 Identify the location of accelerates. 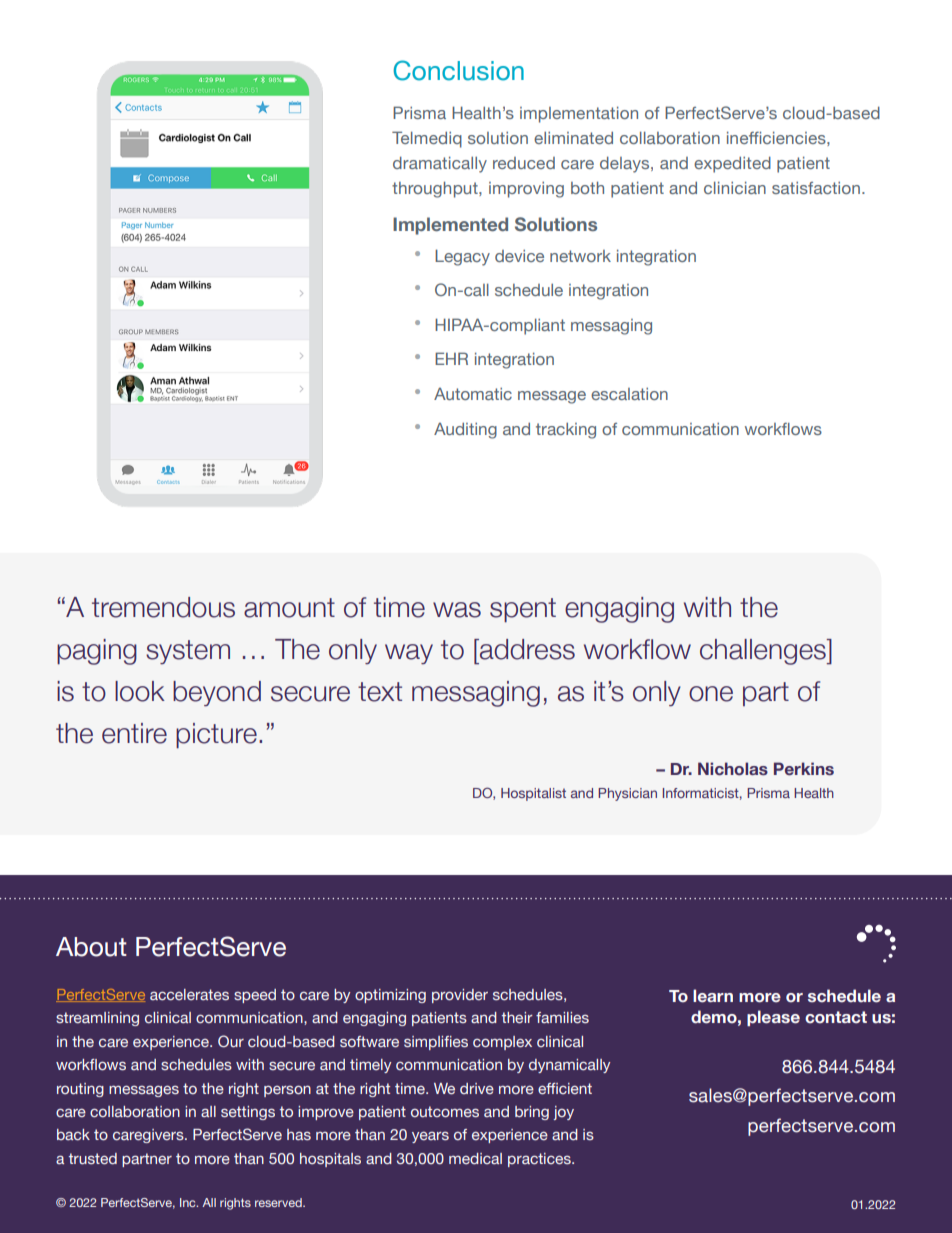
(189, 994).
